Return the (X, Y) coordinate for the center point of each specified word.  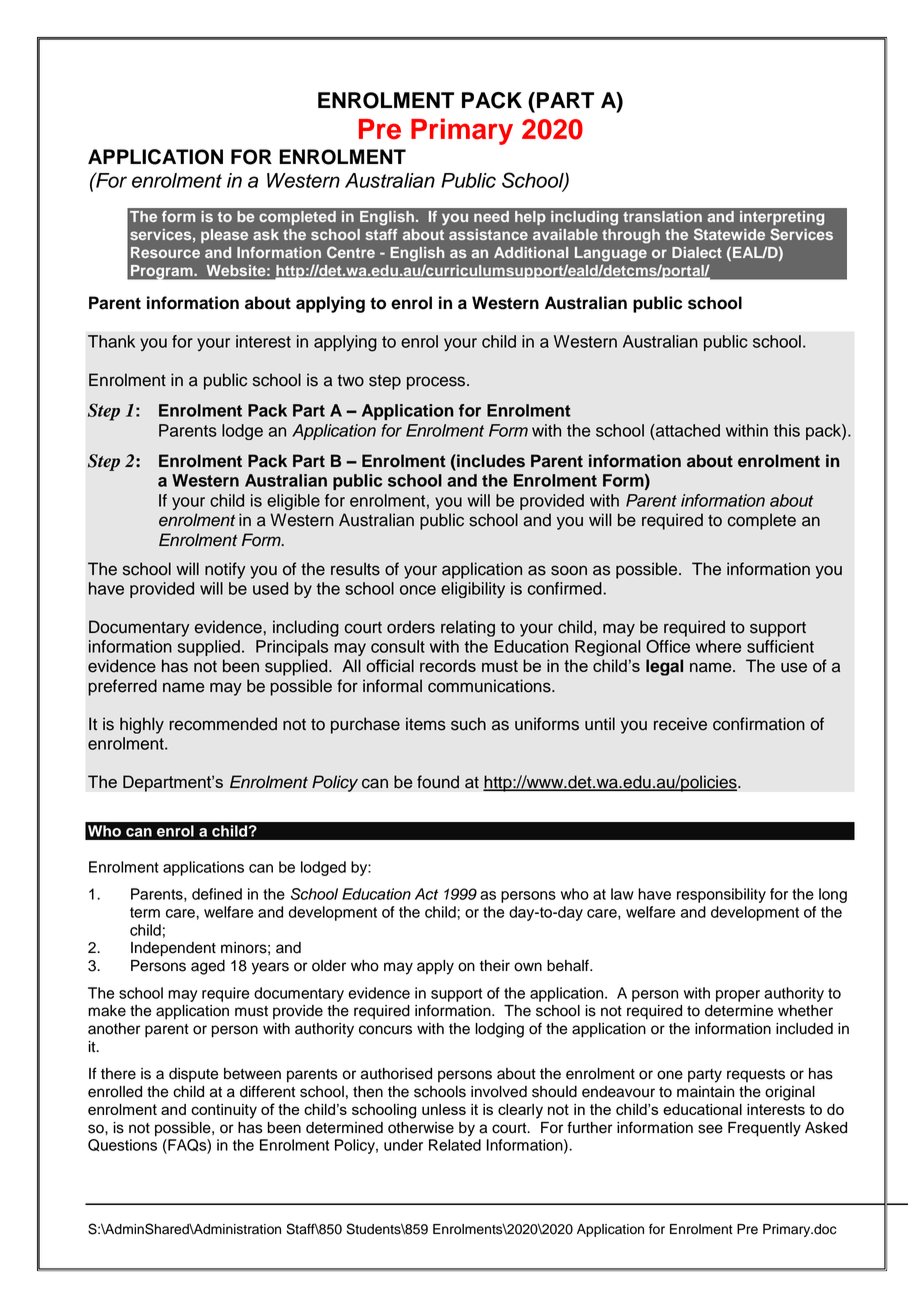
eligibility (473, 590)
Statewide (729, 234)
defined (217, 894)
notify (225, 570)
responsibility (721, 895)
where (718, 646)
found (438, 782)
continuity (224, 1111)
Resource (165, 252)
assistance (488, 234)
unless (444, 1109)
